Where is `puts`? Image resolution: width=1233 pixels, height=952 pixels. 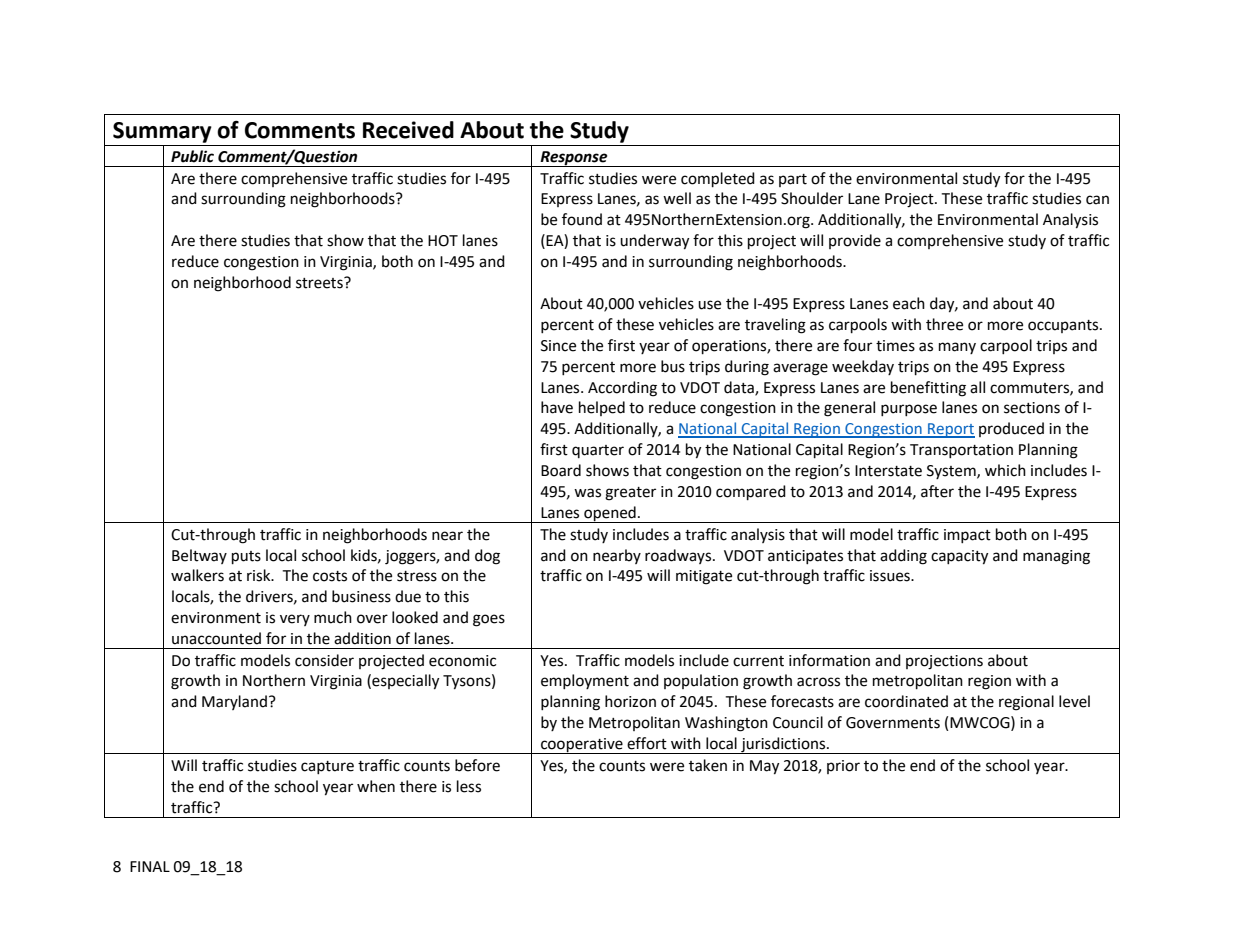 puts is located at coordinates (246, 558).
